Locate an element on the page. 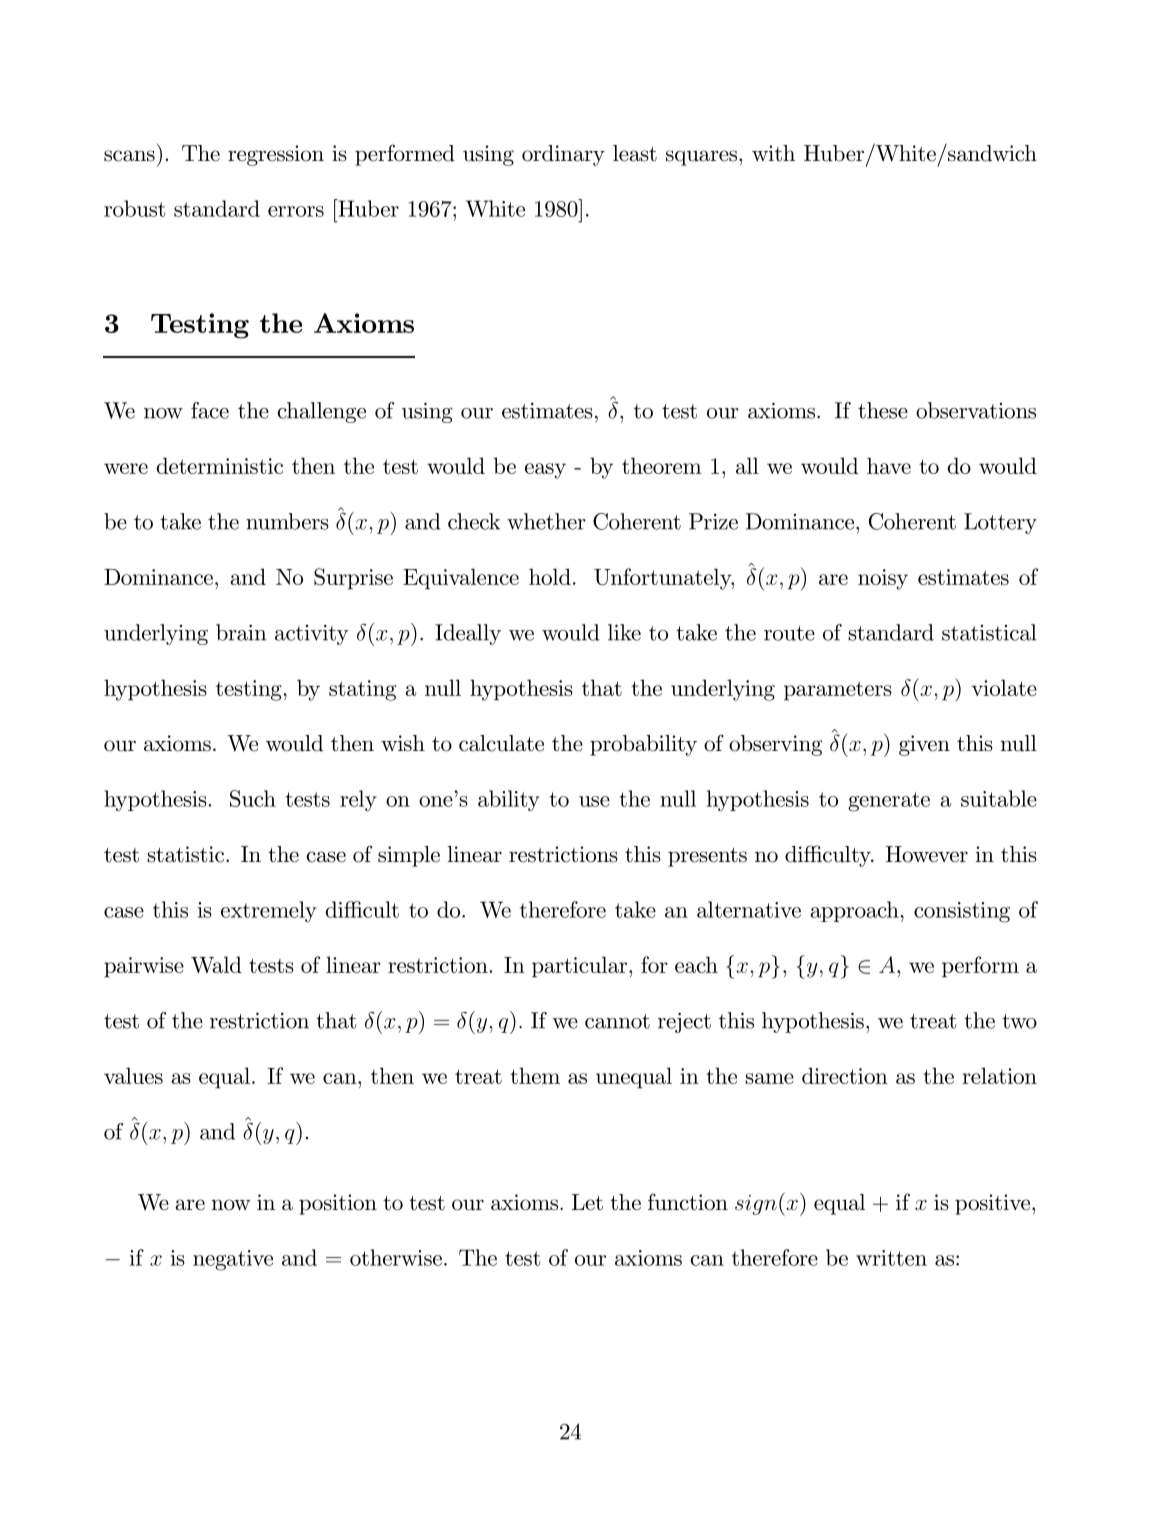 Image resolution: width=1175 pixels, height=1520 pixels. regression is located at coordinates (276, 155).
